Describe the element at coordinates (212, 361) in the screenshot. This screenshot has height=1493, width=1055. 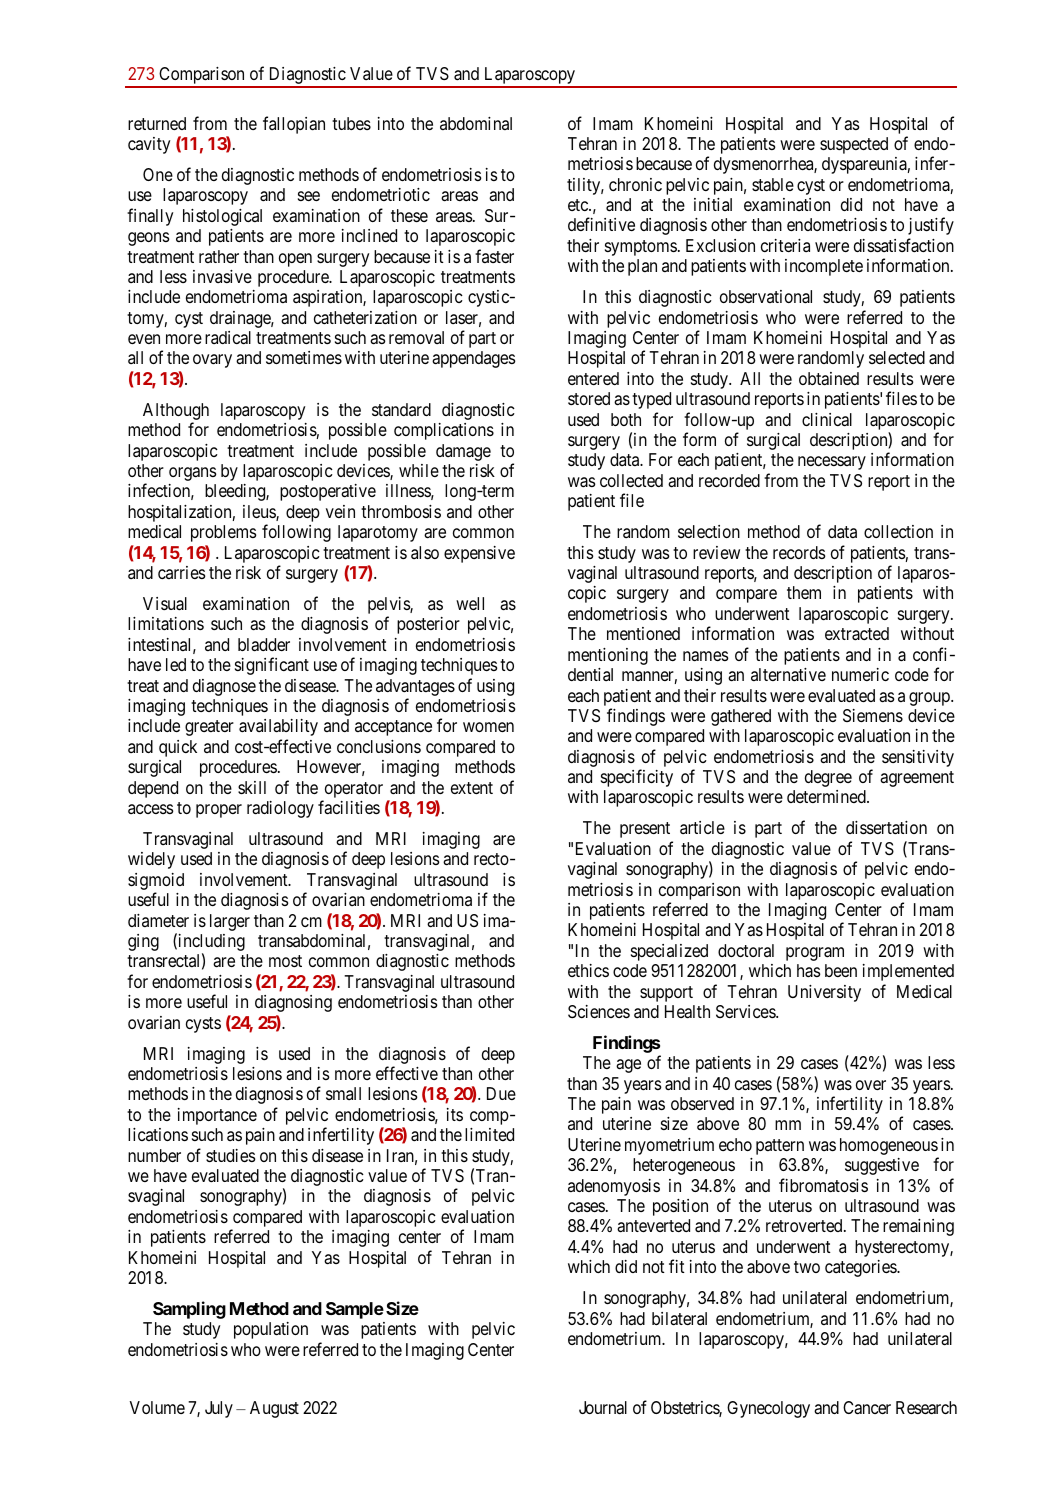
I see `ovary` at that location.
